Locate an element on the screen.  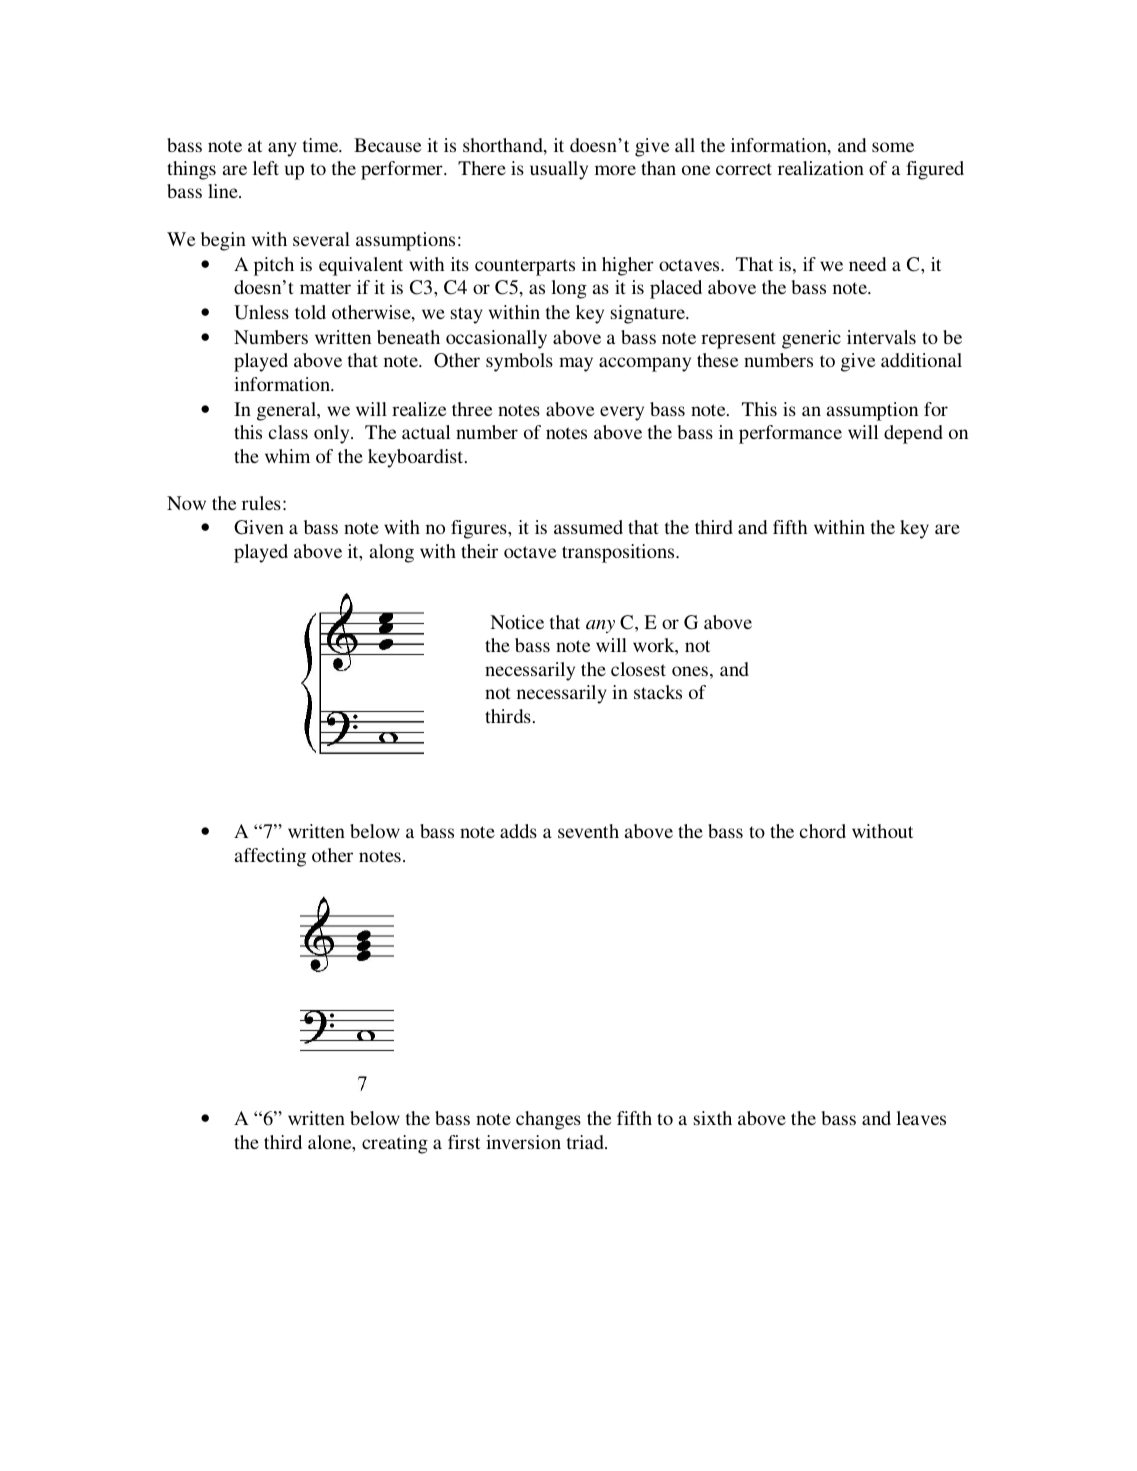
creating is located at coordinates (395, 1144).
